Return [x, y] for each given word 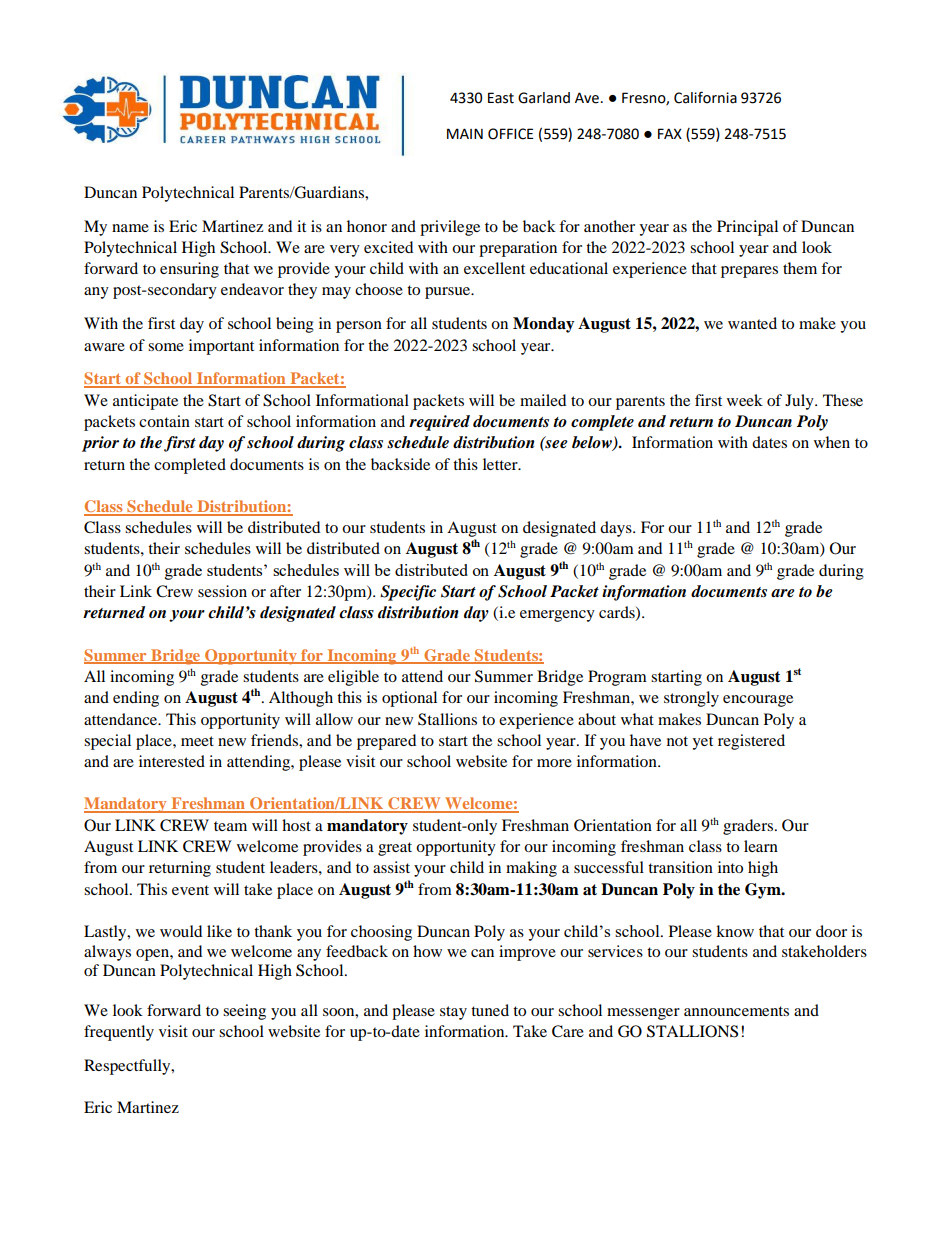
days [617, 529]
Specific [408, 593]
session [222, 591]
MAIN [465, 133]
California [705, 97]
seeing [244, 1012]
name [130, 228]
